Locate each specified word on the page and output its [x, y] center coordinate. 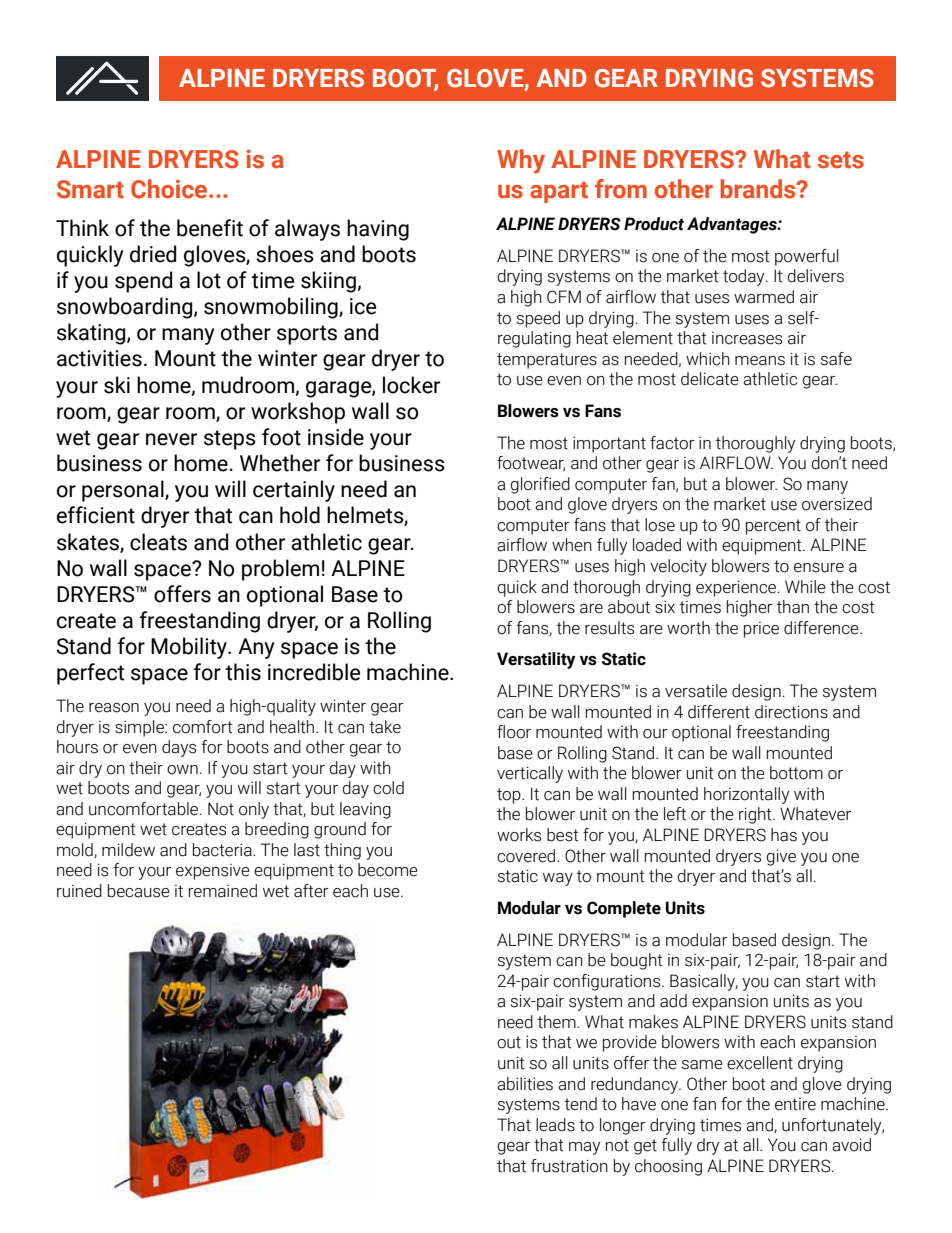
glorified [540, 485]
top [510, 796]
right [756, 815]
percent [773, 527]
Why [521, 161]
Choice [170, 189]
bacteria [223, 850]
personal [124, 491]
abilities [525, 1084]
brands [759, 189]
